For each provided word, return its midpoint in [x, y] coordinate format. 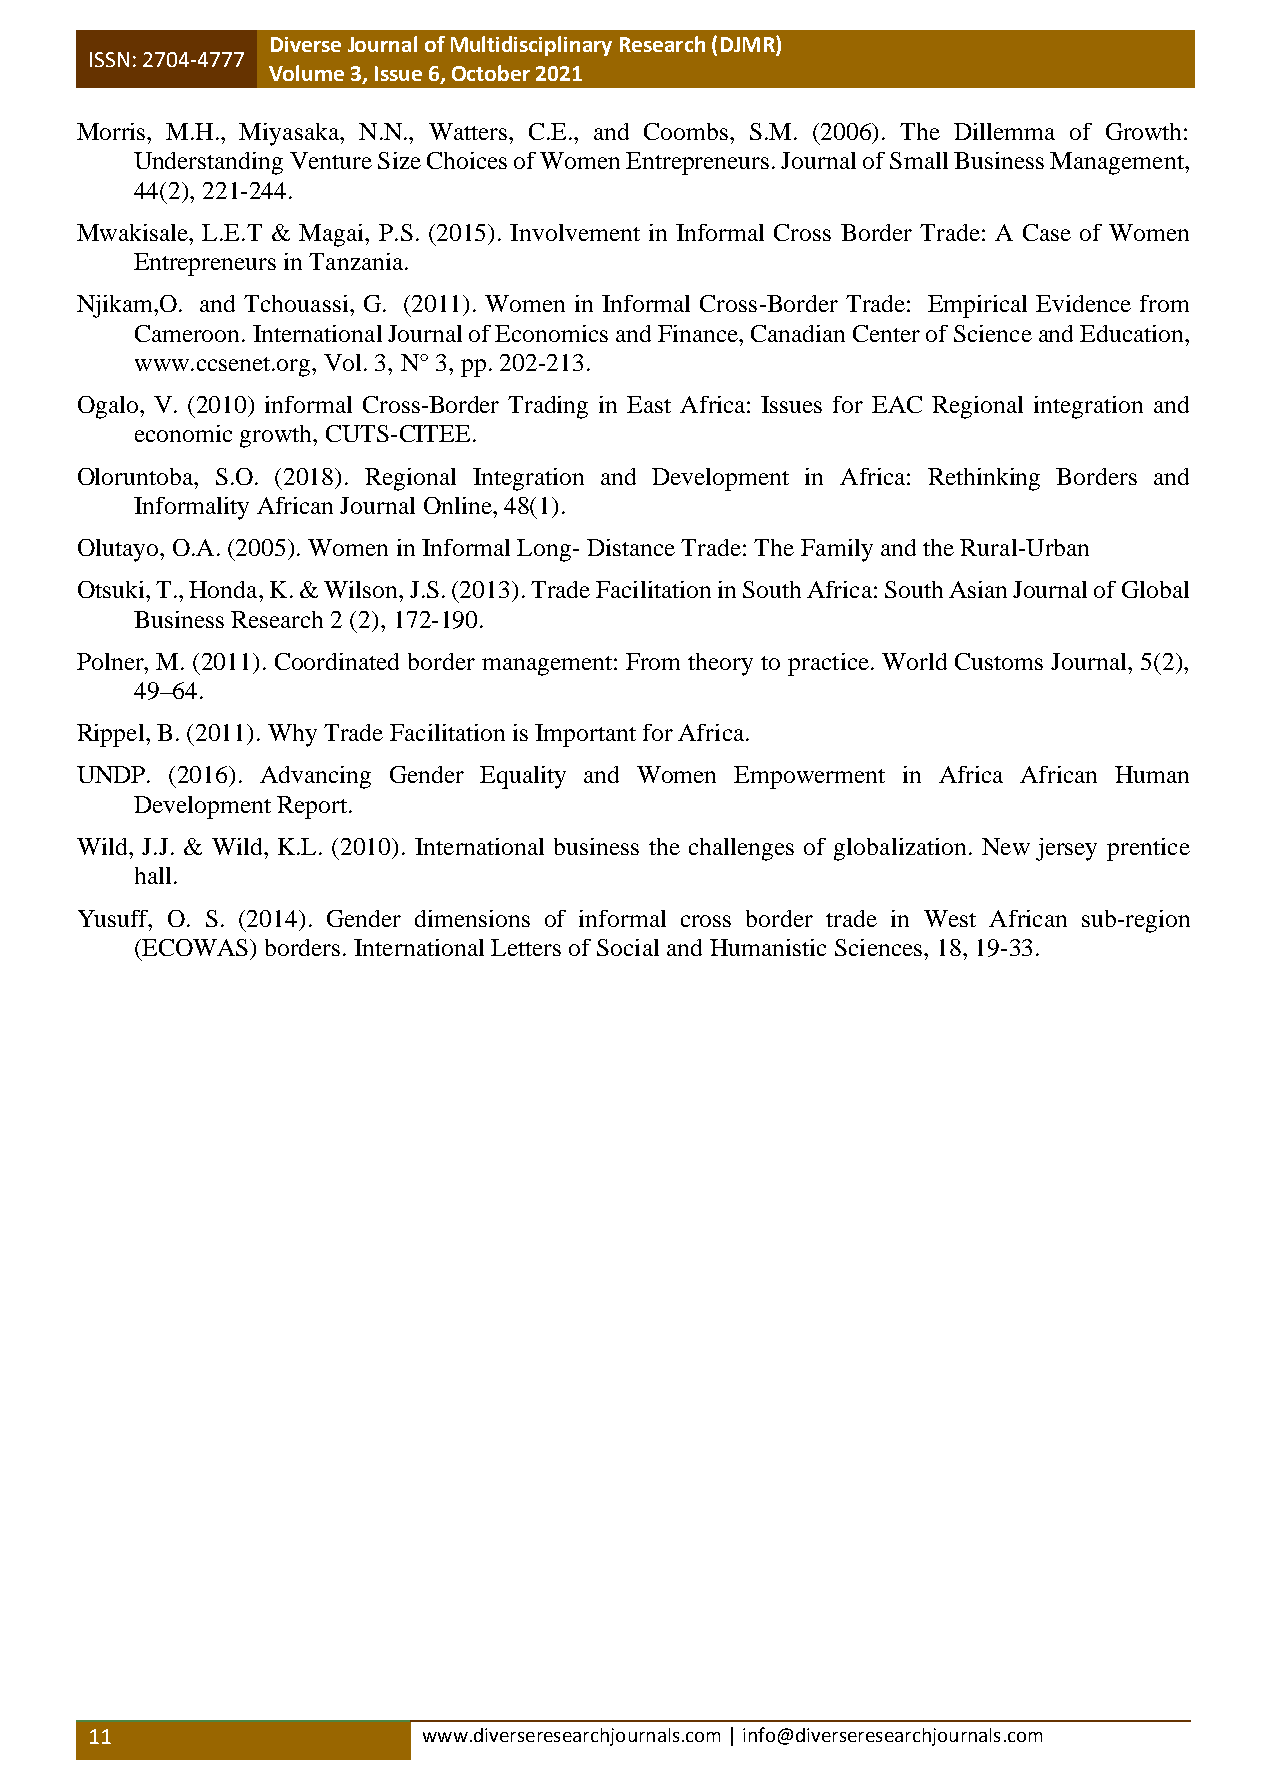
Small [919, 160]
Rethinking [984, 479]
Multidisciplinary [531, 46]
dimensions [472, 918]
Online [459, 505]
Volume [306, 73]
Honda [224, 589]
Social [628, 947]
